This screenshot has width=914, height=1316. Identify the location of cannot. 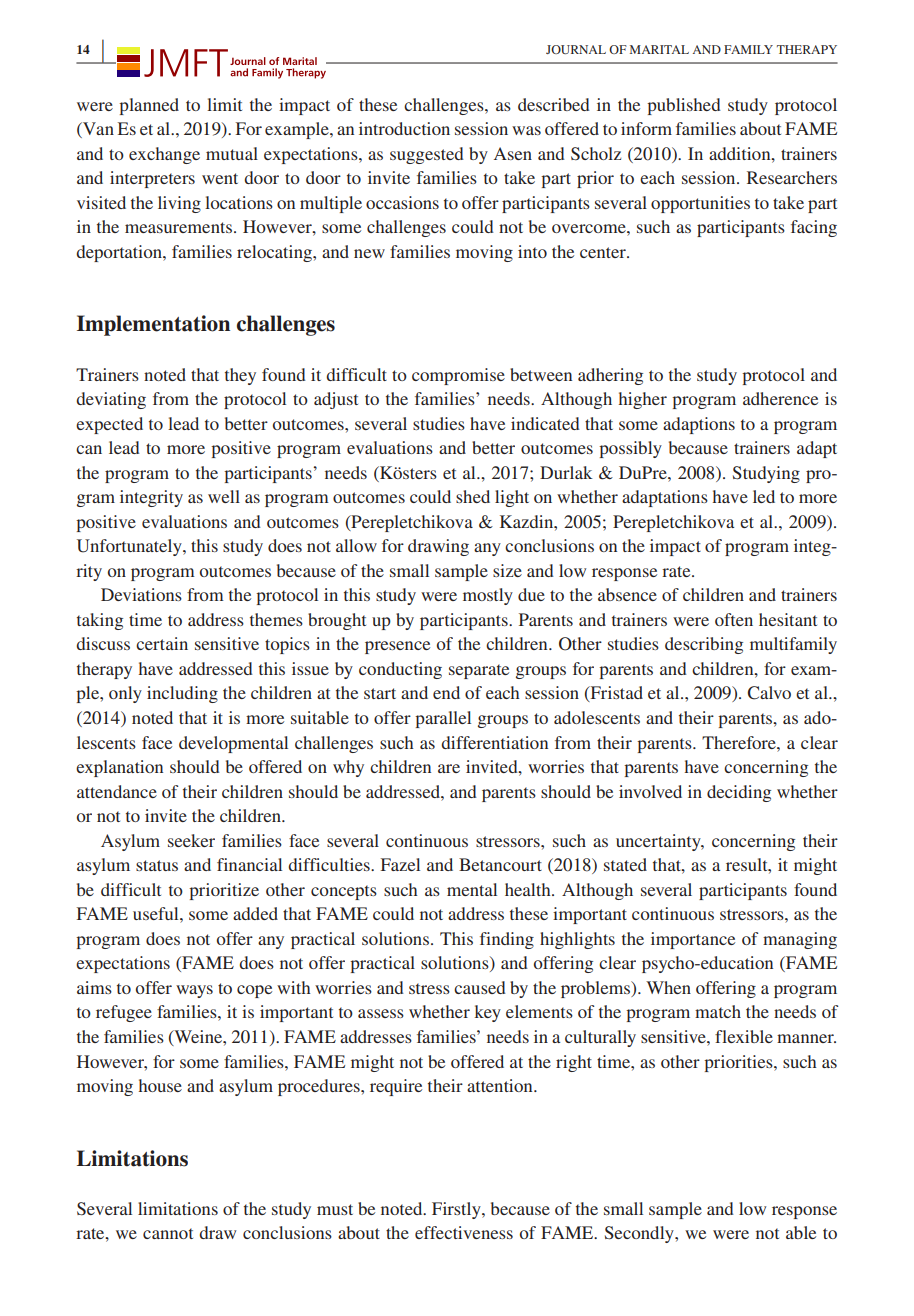
(168, 1233).
